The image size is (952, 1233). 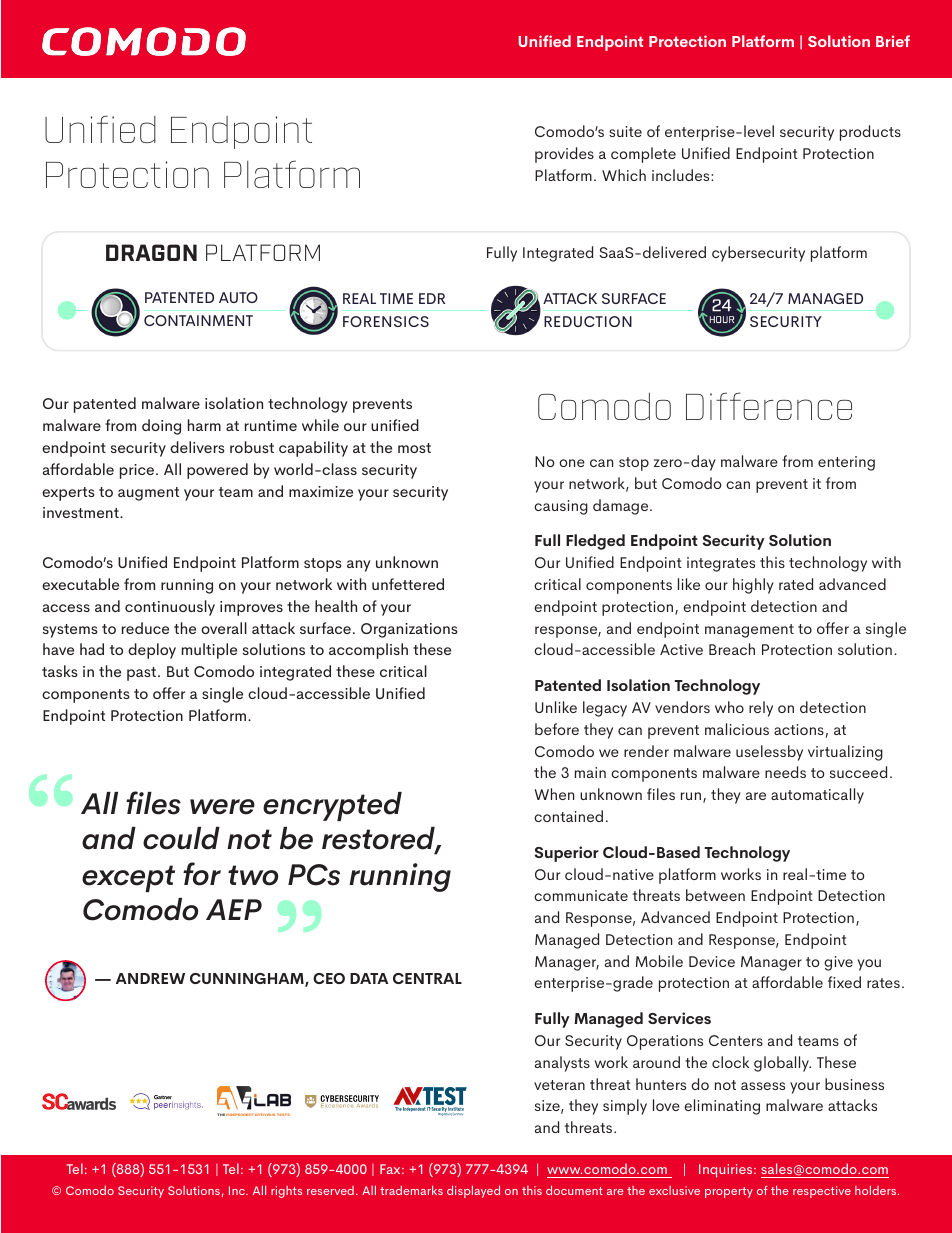 I want to click on displayed, so click(x=473, y=1191).
